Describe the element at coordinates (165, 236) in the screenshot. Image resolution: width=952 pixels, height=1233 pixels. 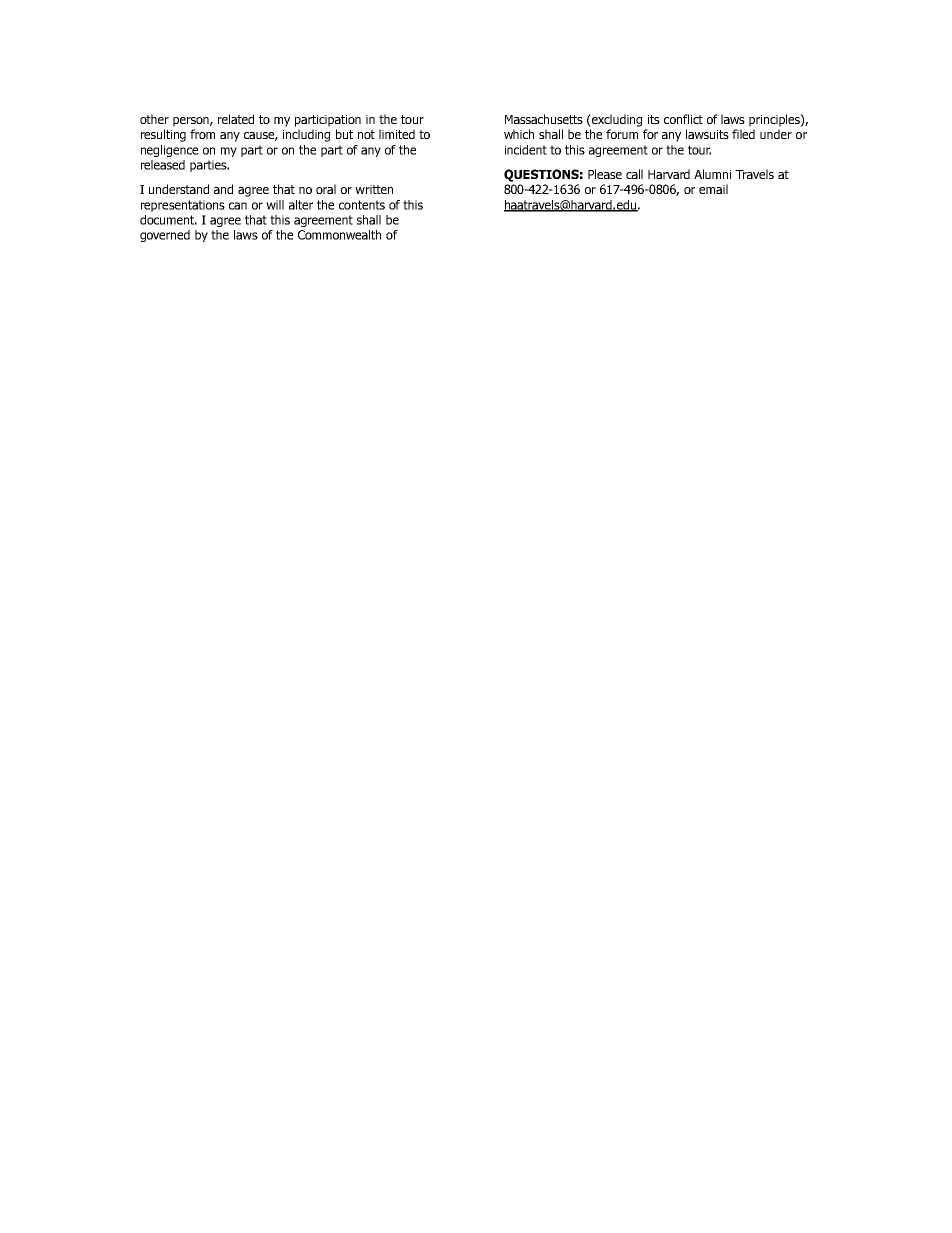
I see `governed` at that location.
